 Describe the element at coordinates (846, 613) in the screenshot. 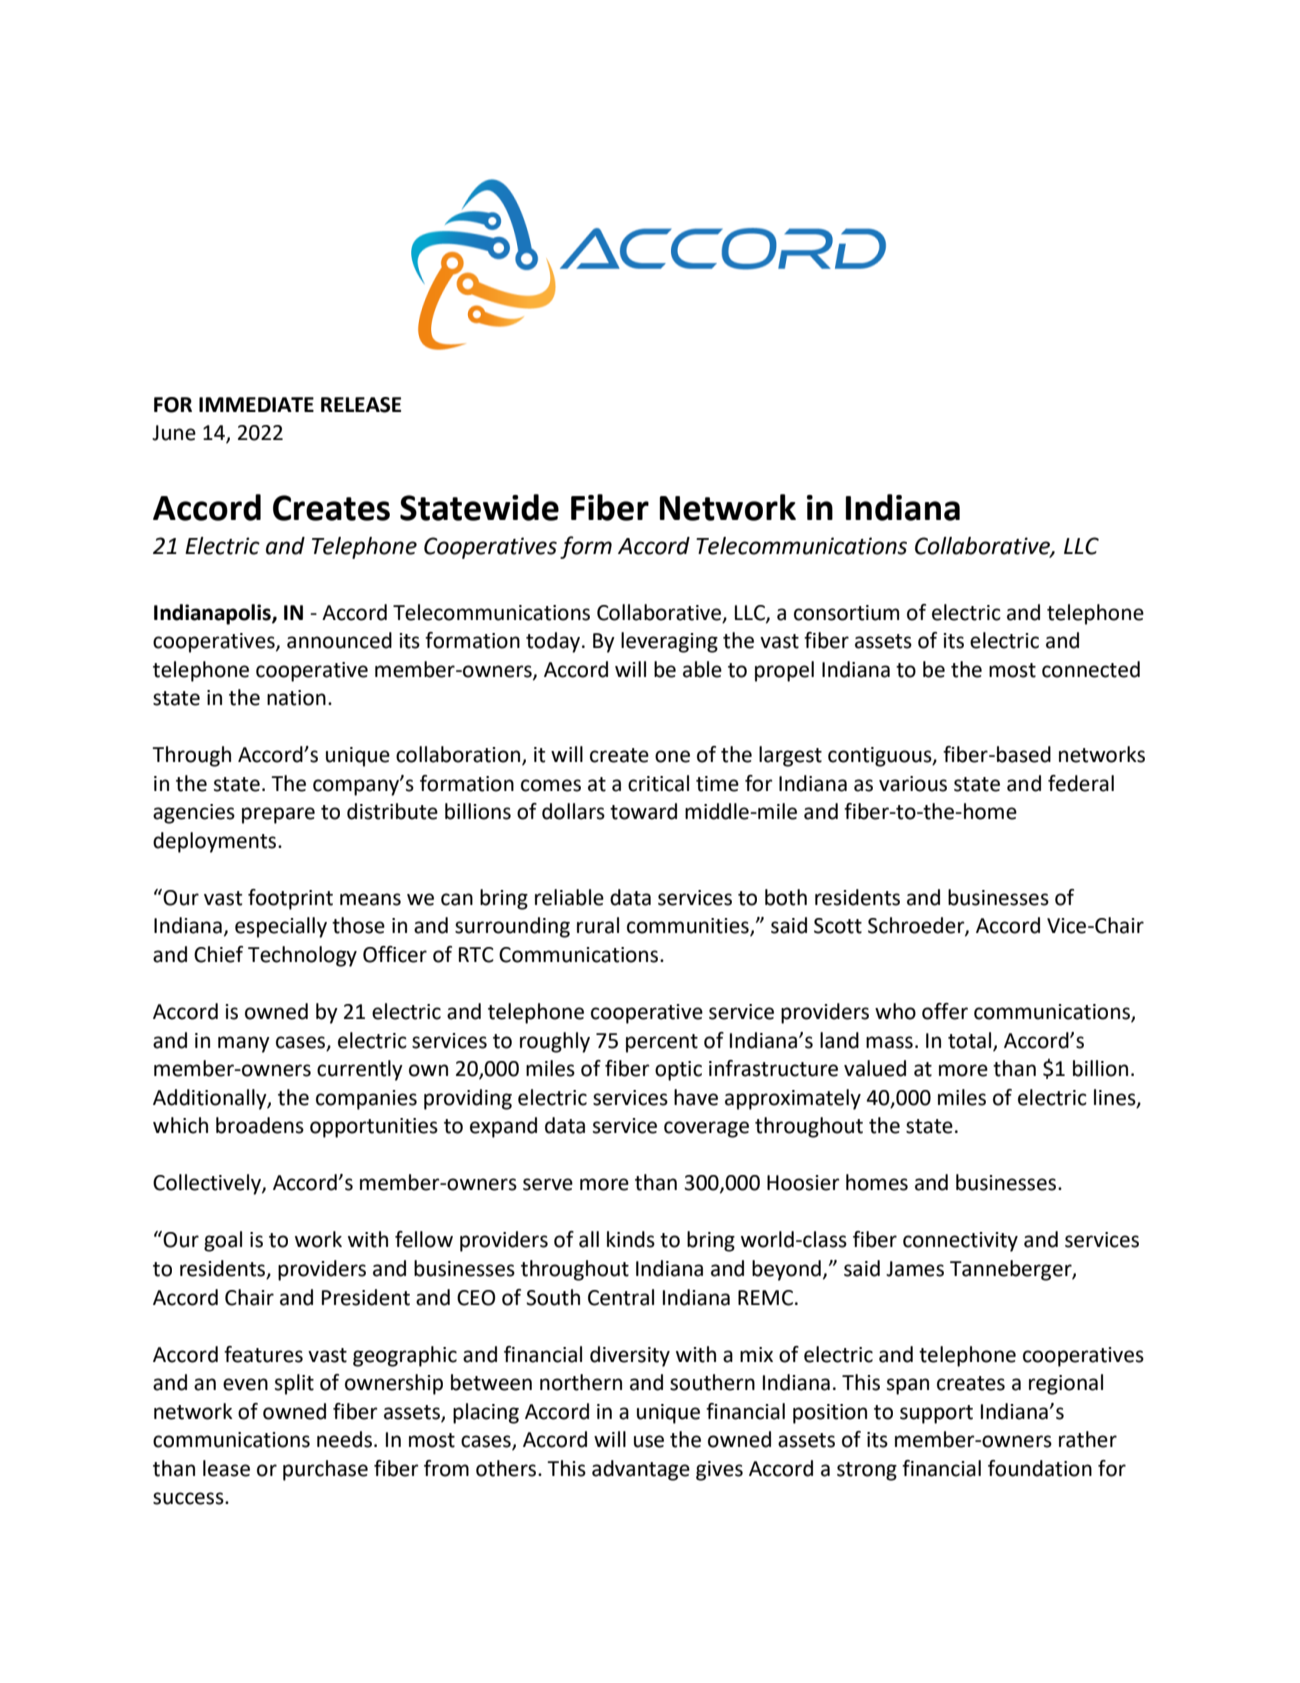

I see `consortium` at that location.
